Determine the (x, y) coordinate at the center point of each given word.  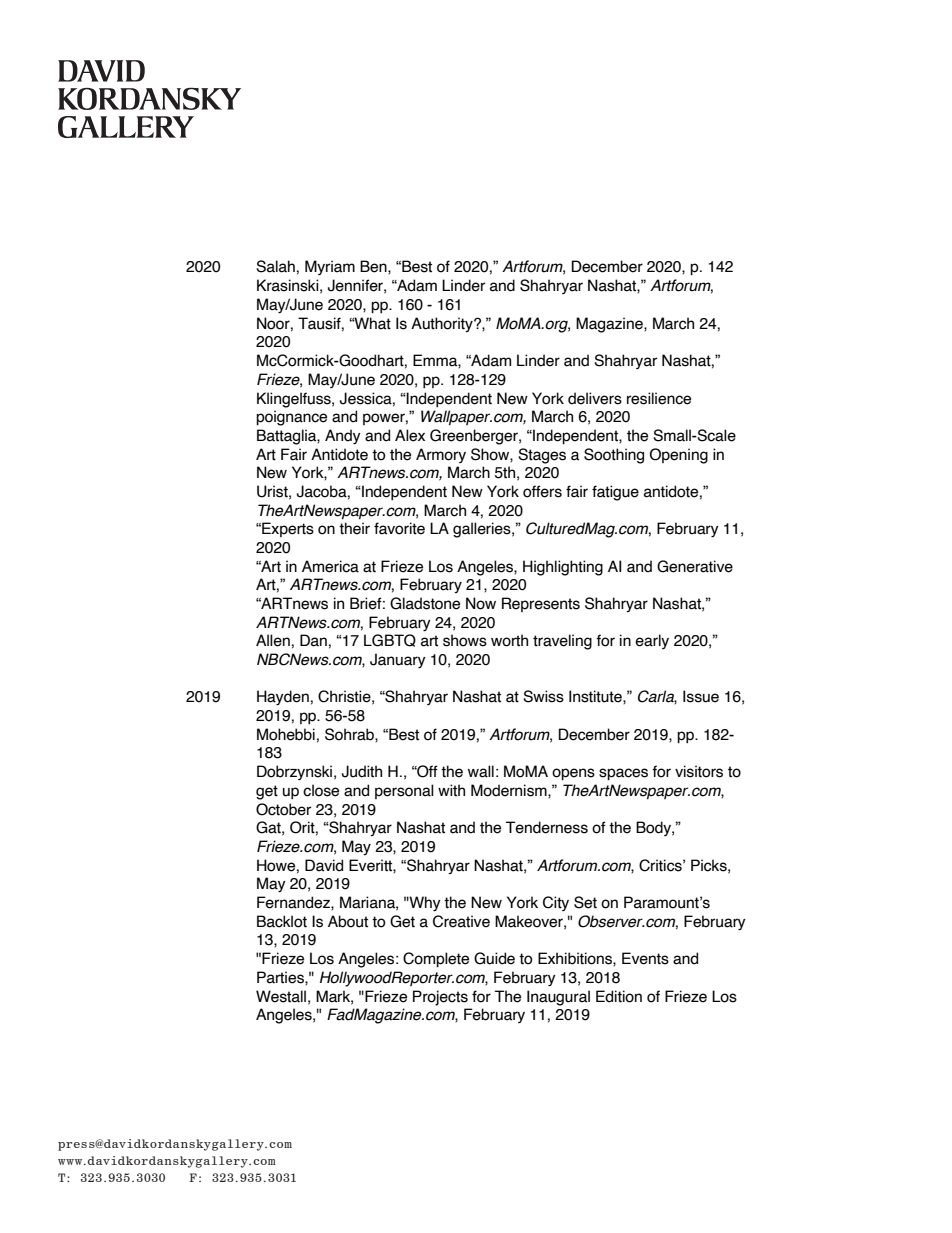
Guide (494, 958)
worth (509, 640)
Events (645, 958)
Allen (273, 640)
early (652, 641)
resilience (659, 398)
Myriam (330, 267)
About (348, 921)
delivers (595, 398)
